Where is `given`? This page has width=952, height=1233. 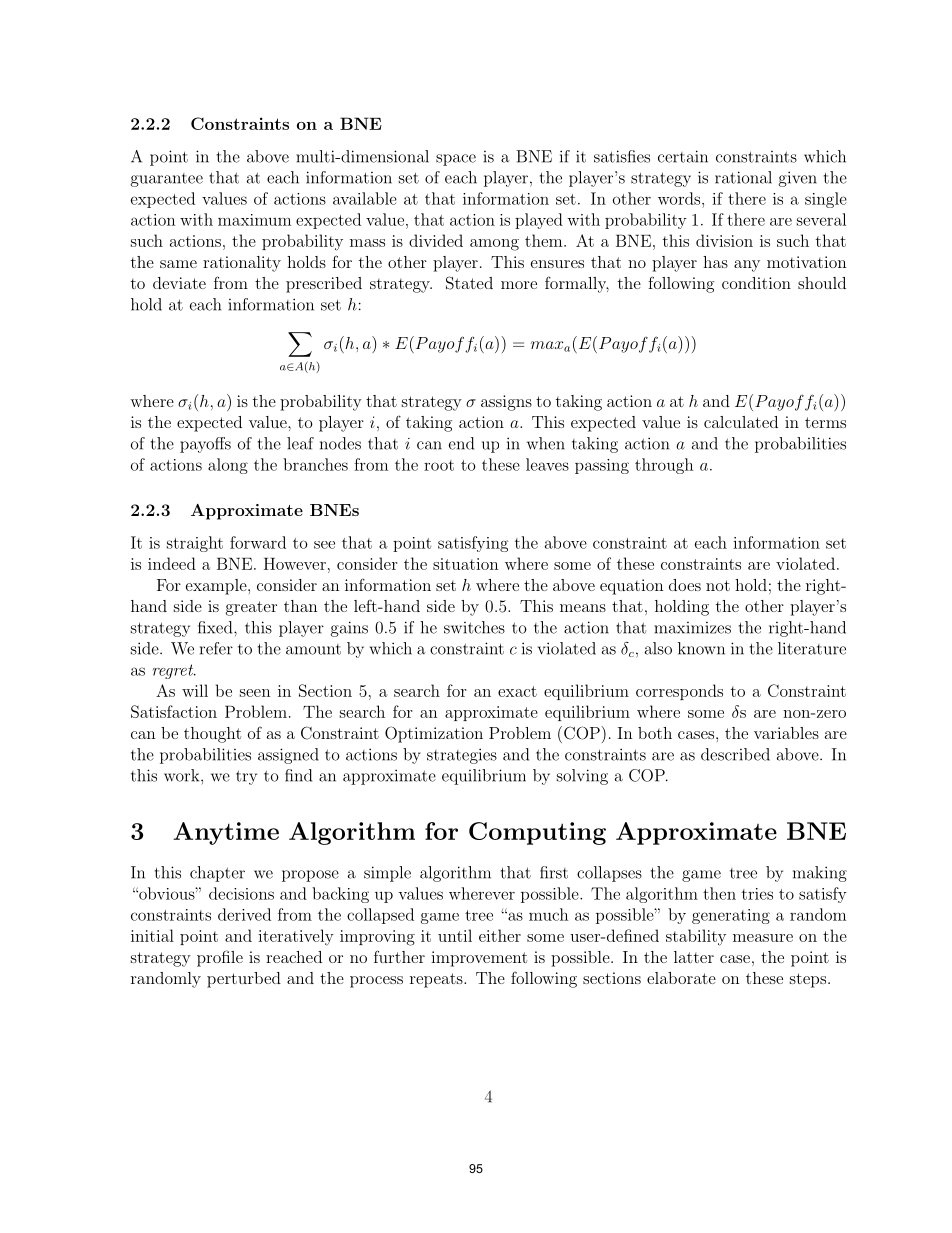
given is located at coordinates (797, 179).
